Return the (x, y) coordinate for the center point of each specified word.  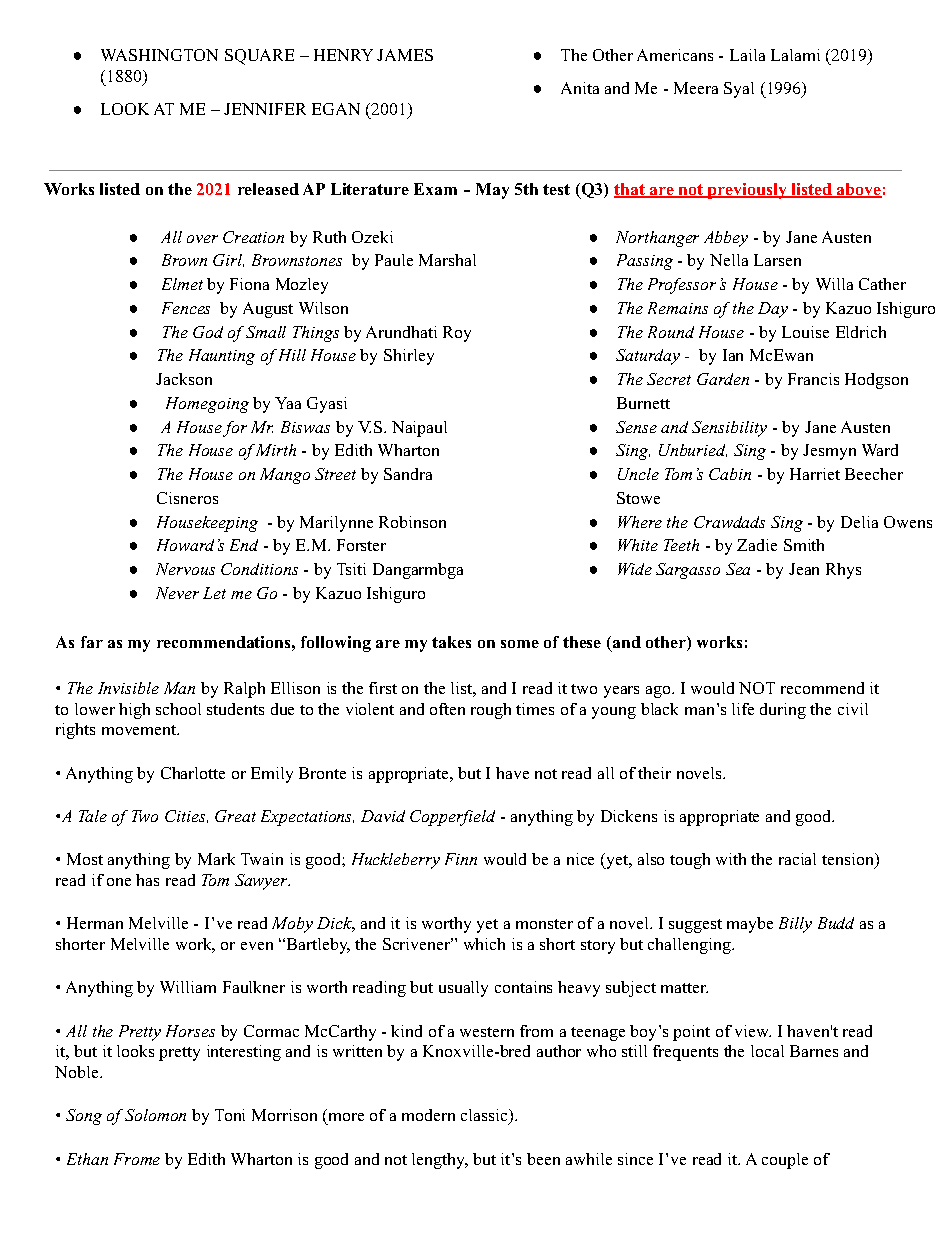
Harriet (815, 474)
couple (785, 1161)
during (783, 711)
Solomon (155, 1115)
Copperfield (452, 818)
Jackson (184, 379)
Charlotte (193, 773)
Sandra (408, 474)
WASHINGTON (159, 55)
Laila (747, 55)
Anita (580, 88)
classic (485, 1117)
